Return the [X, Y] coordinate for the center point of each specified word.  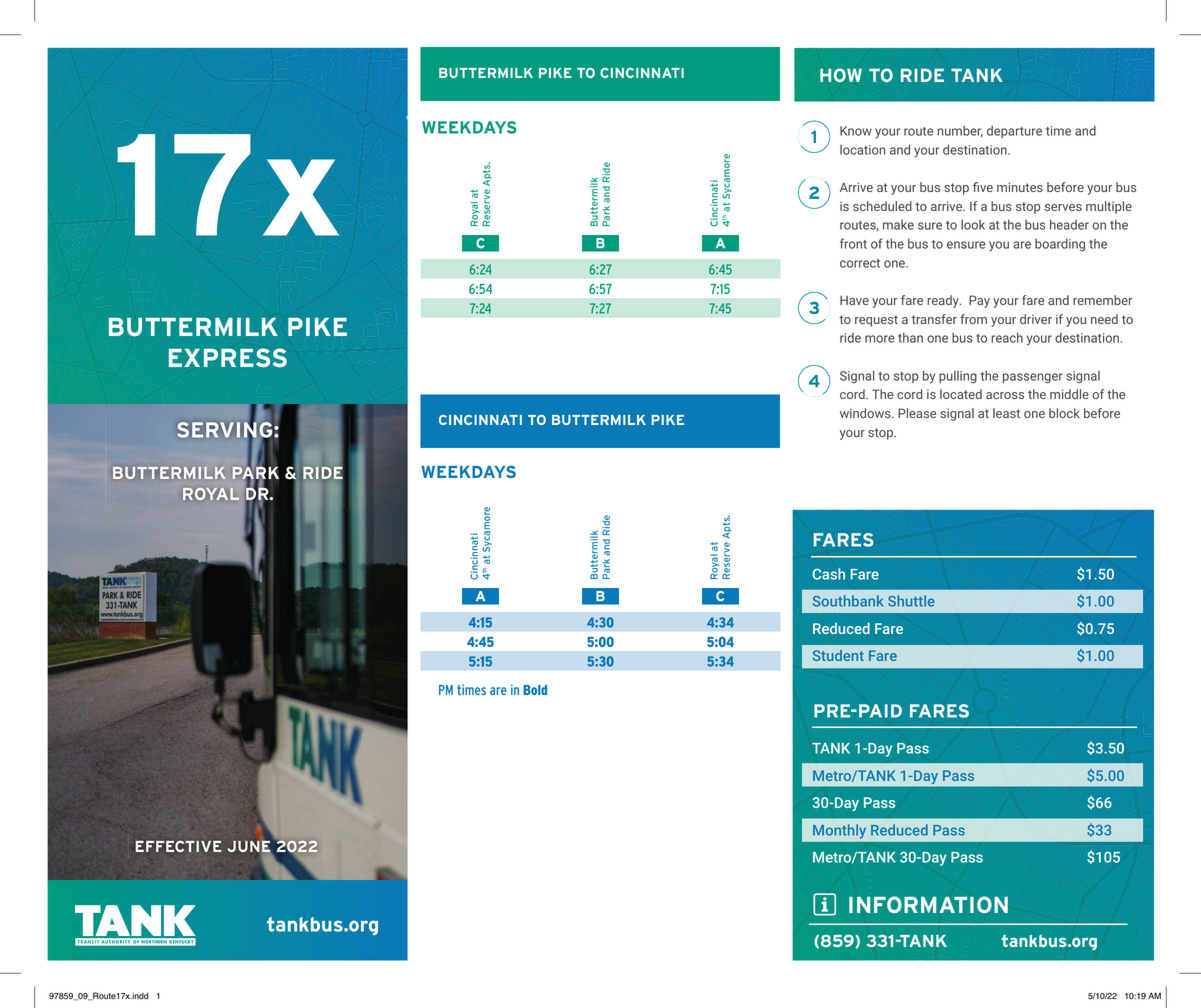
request [876, 321]
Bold [535, 689]
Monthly [839, 831]
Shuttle [911, 601]
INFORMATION [928, 904]
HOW [841, 75]
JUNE [249, 847]
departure [1014, 132]
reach [1007, 337]
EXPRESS [228, 357]
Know [856, 131]
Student [838, 655]
